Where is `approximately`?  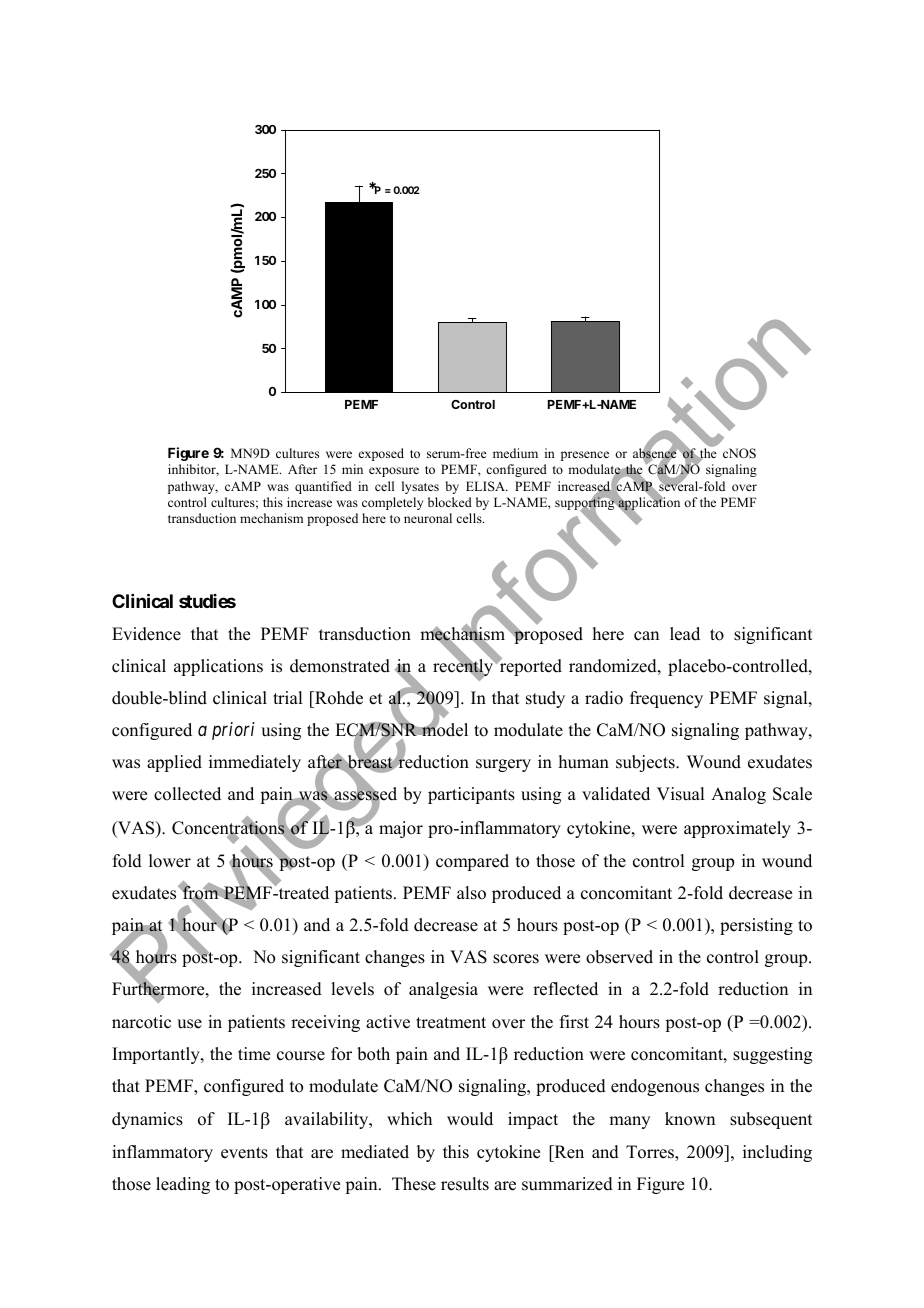
approximately is located at coordinates (737, 829).
